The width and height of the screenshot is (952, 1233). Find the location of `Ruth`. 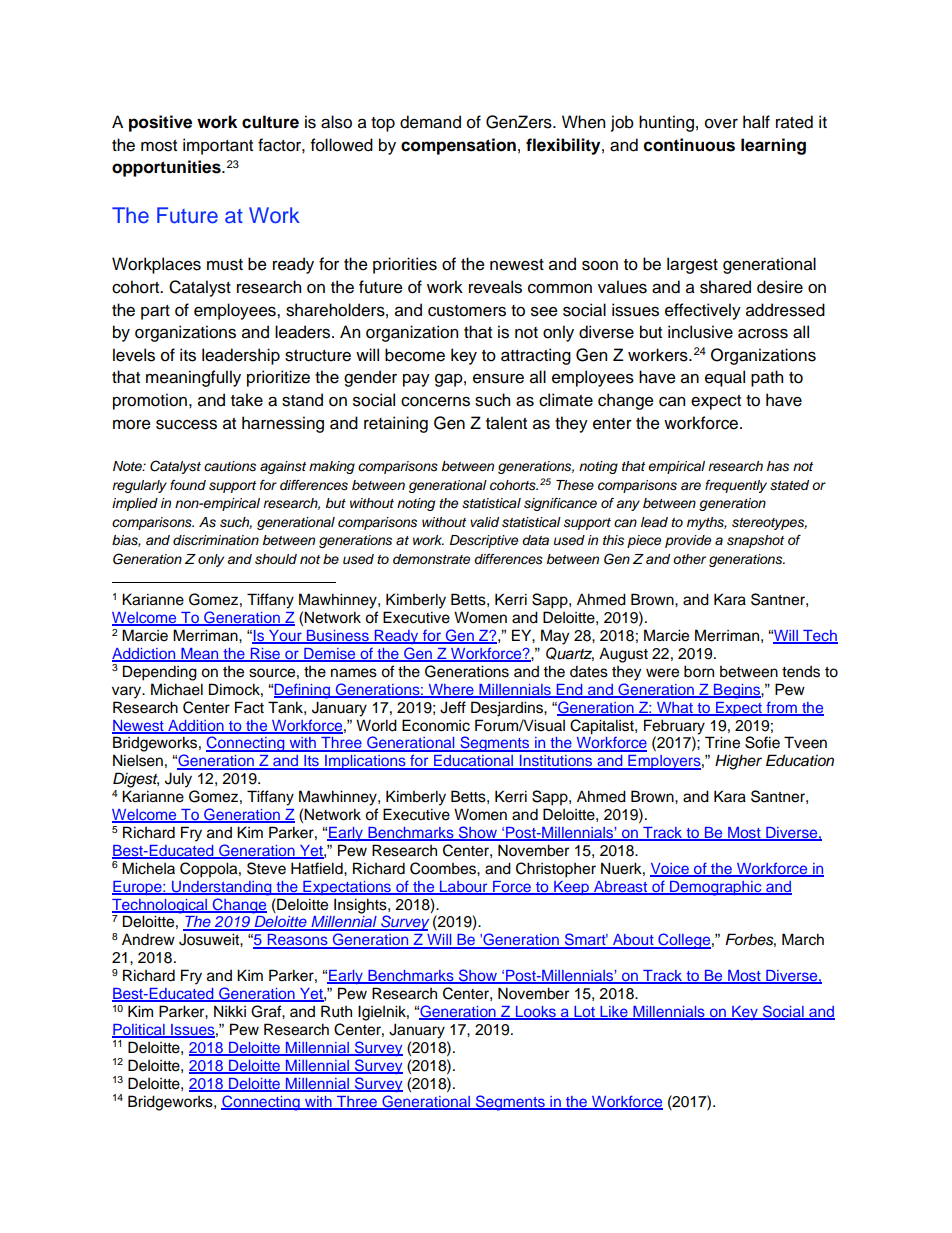

Ruth is located at coordinates (336, 1011).
